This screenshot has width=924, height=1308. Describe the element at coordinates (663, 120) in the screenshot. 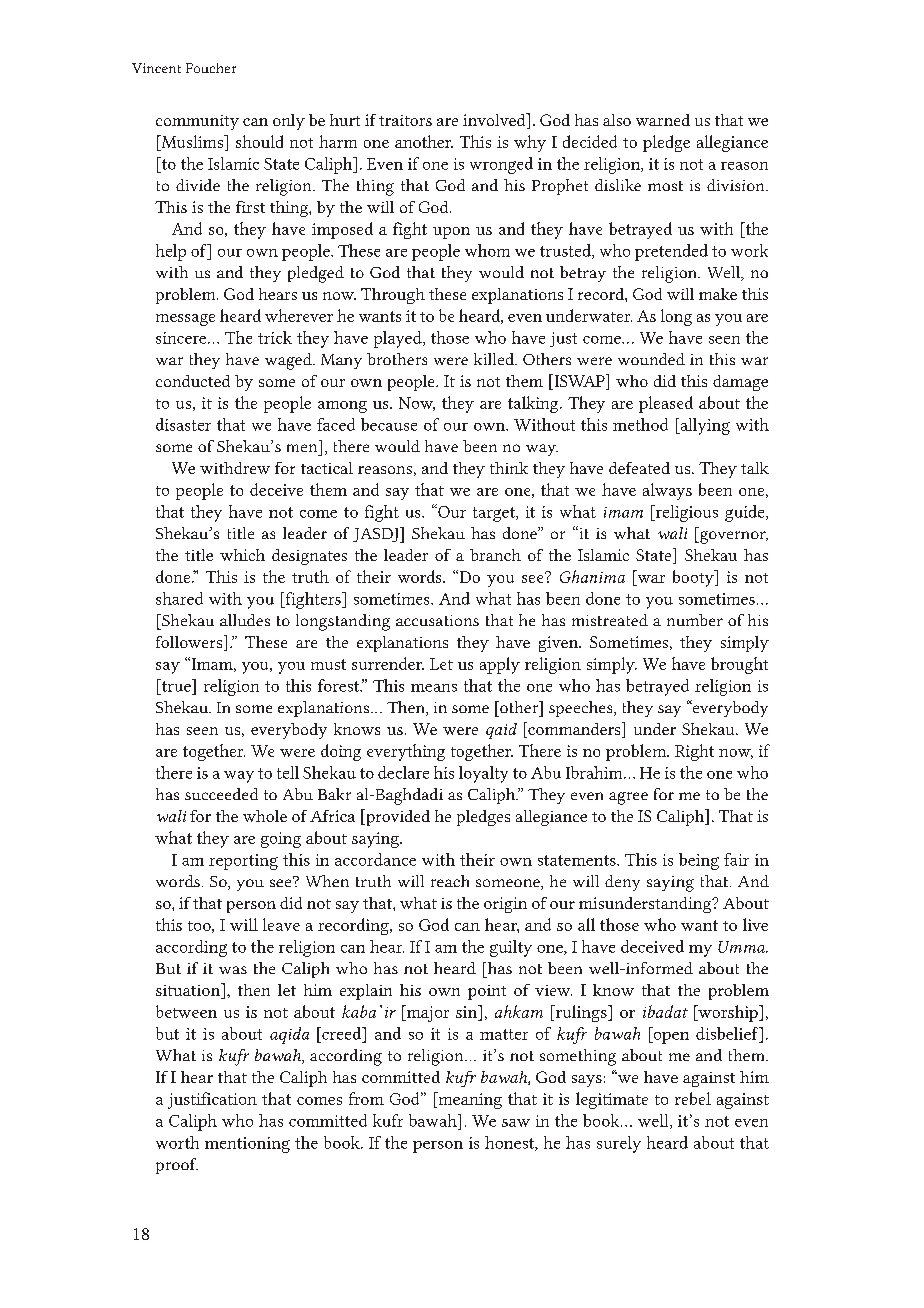

I see `warned` at that location.
